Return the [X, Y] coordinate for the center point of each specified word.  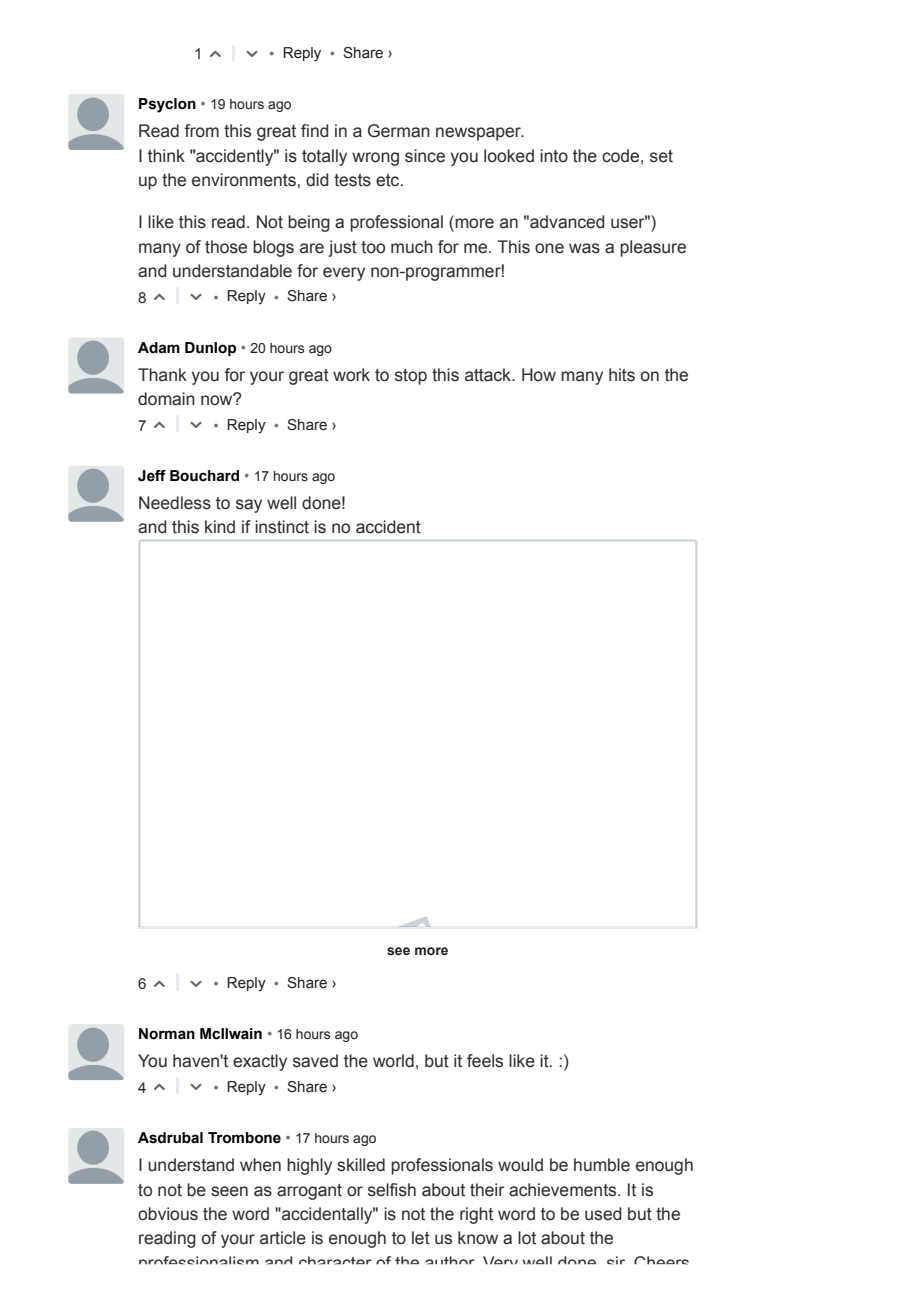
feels [485, 1061]
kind [220, 527]
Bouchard [204, 476]
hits [622, 375]
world [393, 1061]
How [539, 375]
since [425, 156]
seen [229, 1191]
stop [411, 377]
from [201, 131]
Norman [167, 1034]
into [554, 156]
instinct [282, 527]
